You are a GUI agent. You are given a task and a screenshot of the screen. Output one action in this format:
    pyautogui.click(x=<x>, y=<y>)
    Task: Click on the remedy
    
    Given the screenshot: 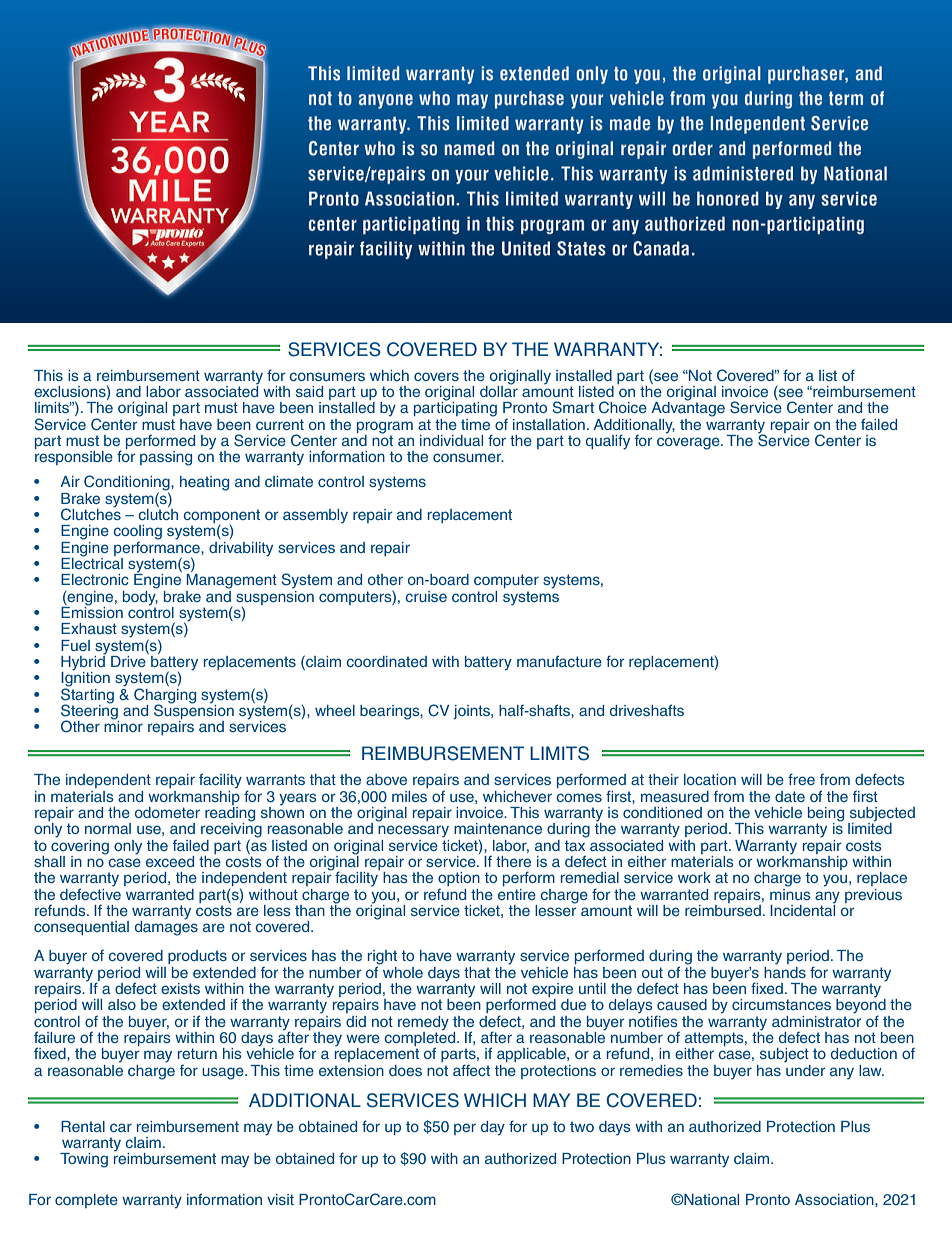 What is the action you would take?
    pyautogui.click(x=423, y=1023)
